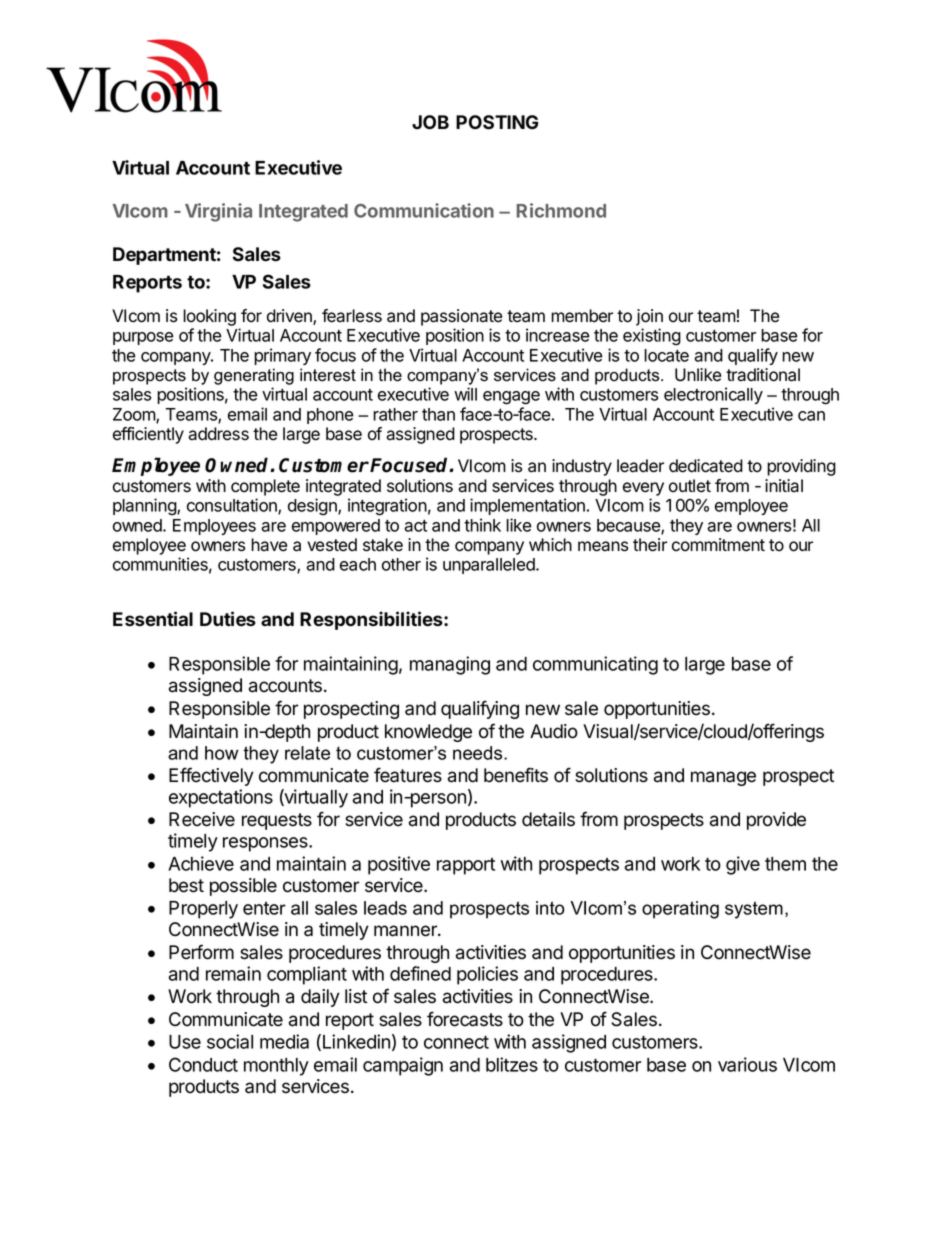 The width and height of the screenshot is (952, 1233). What do you see at coordinates (747, 1064) in the screenshot?
I see `various` at bounding box center [747, 1064].
